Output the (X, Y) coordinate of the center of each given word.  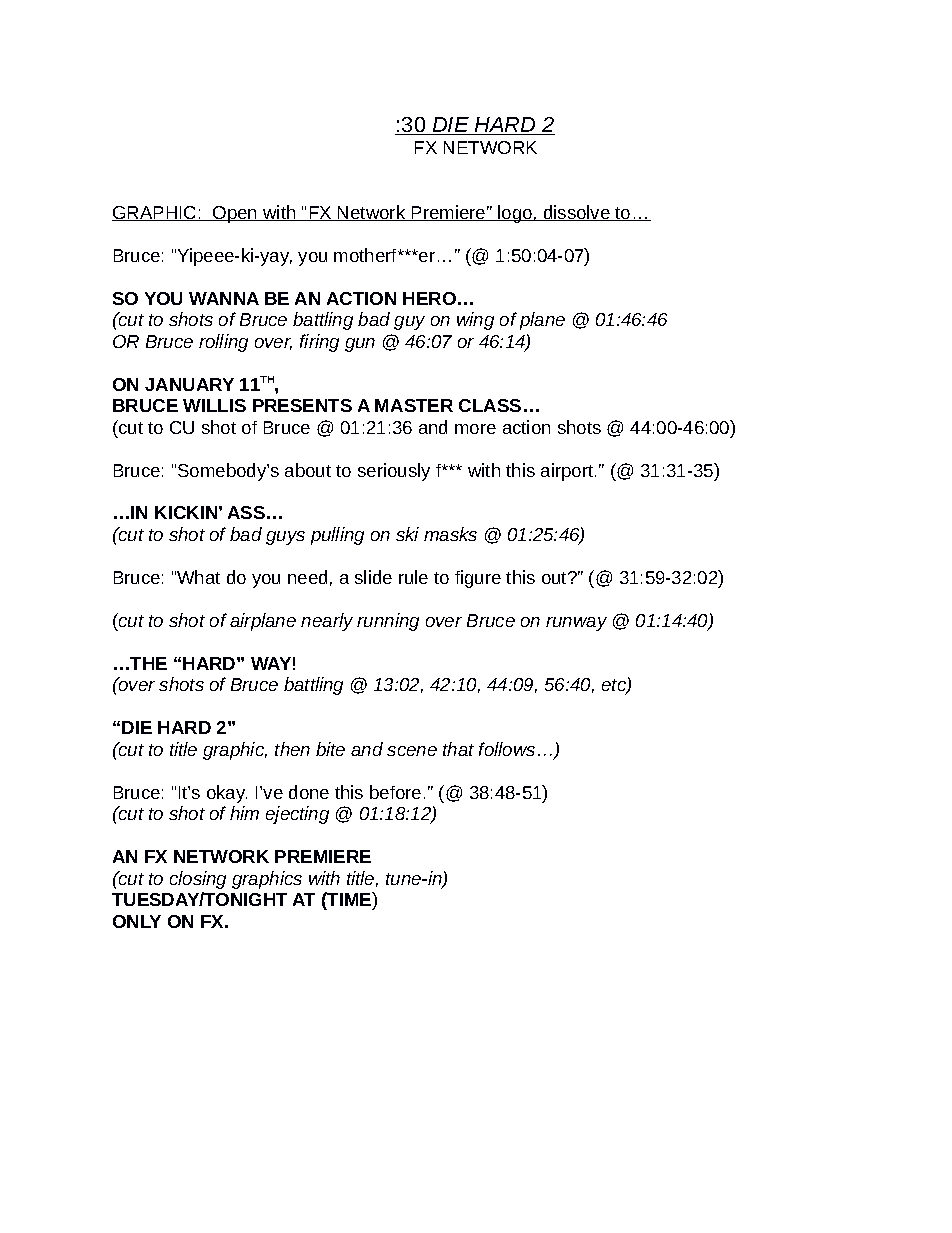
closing (198, 880)
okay (227, 794)
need (307, 577)
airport (568, 472)
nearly (327, 622)
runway (576, 624)
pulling (337, 536)
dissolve (577, 213)
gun (360, 345)
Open (235, 214)
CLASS (490, 405)
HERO (429, 298)
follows (507, 749)
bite (330, 749)
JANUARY (189, 384)
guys (285, 538)
